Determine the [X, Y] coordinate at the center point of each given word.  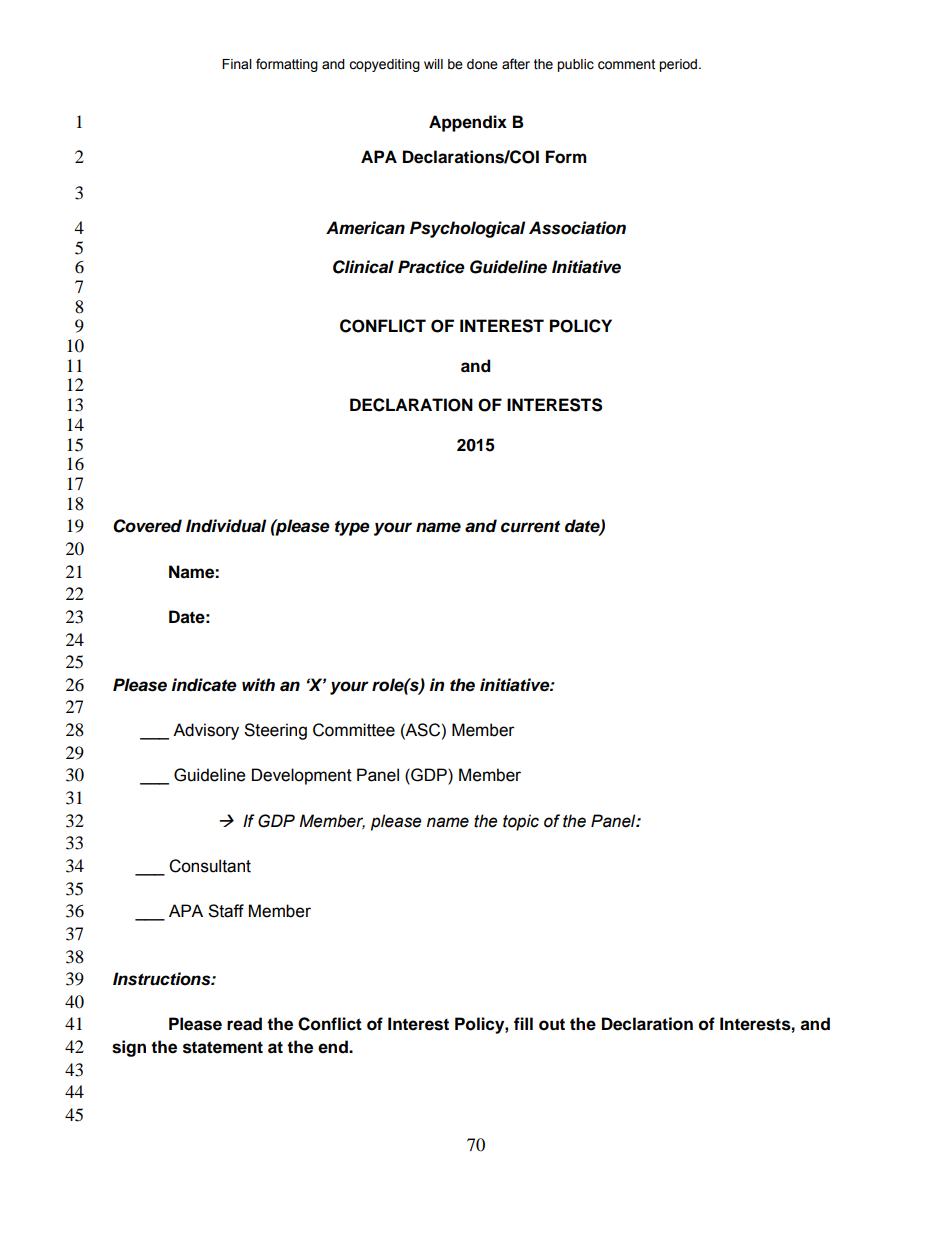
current [530, 527]
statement [223, 1047]
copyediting [384, 65]
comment [626, 64]
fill [523, 1023]
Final [237, 64]
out [552, 1024]
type [352, 528]
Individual [226, 526]
